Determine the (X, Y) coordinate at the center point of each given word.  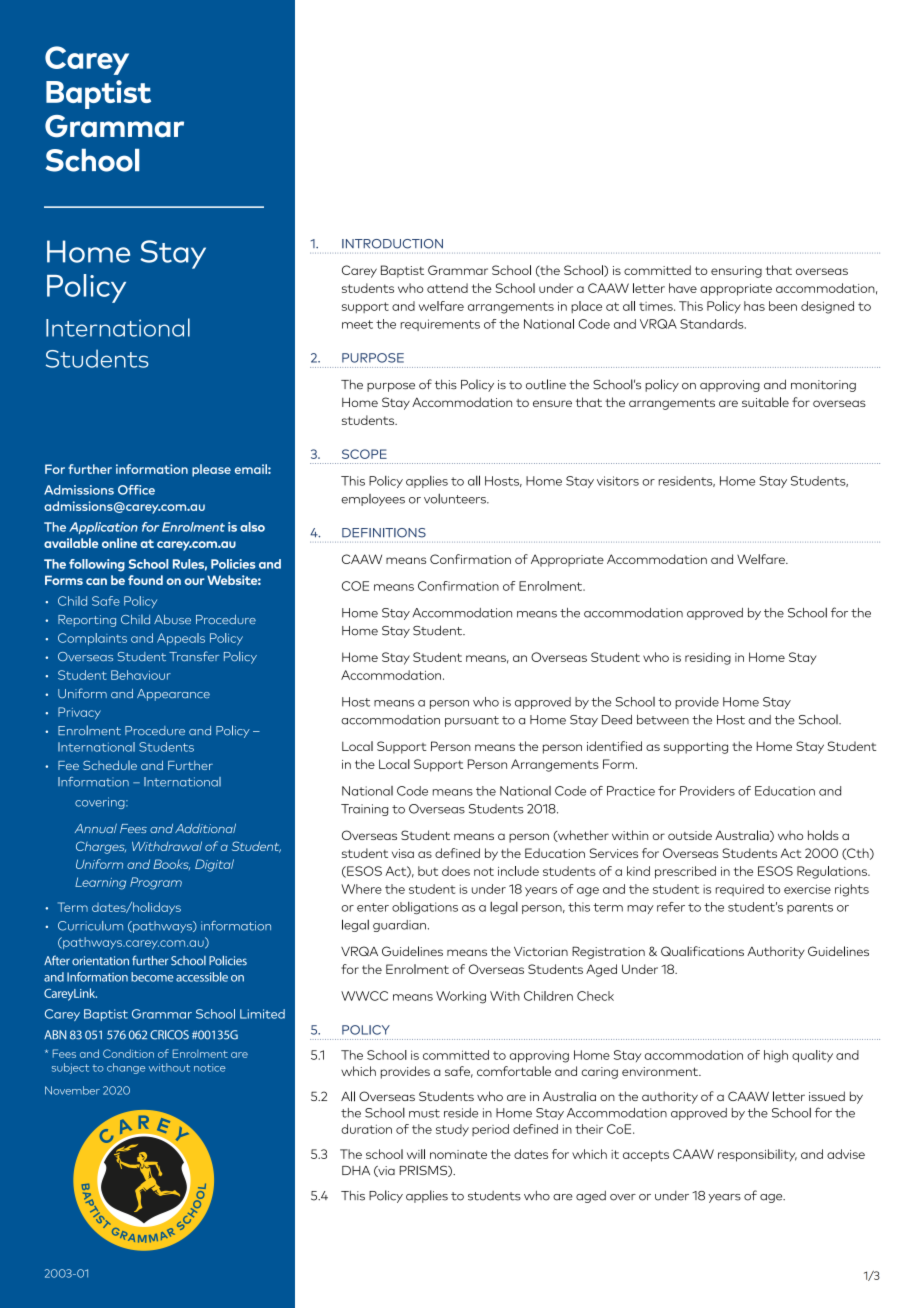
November (72, 1090)
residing (708, 658)
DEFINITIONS (384, 533)
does (456, 871)
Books (171, 864)
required (740, 890)
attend (447, 288)
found (145, 580)
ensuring (736, 272)
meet (357, 324)
